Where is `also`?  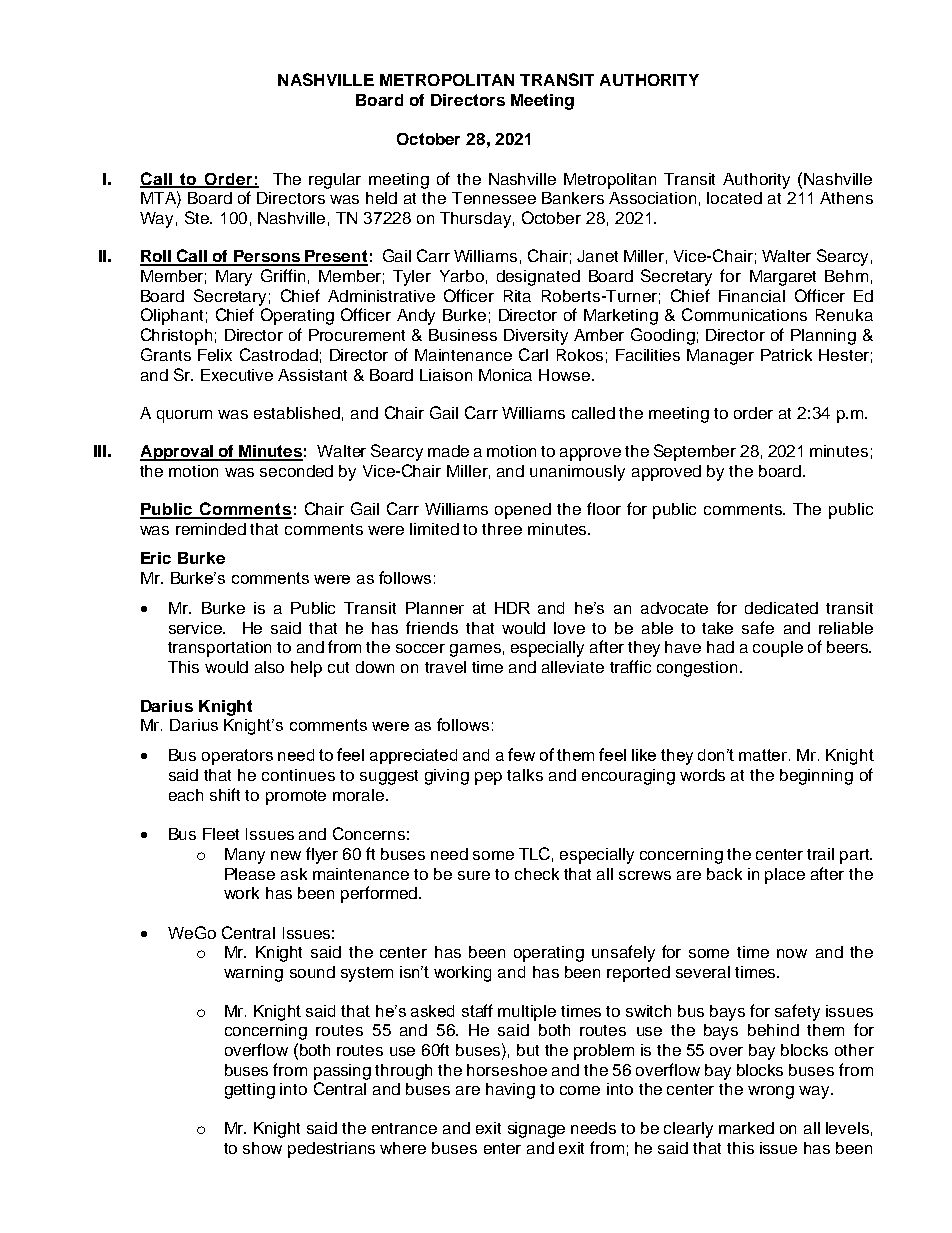
also is located at coordinates (269, 667).
